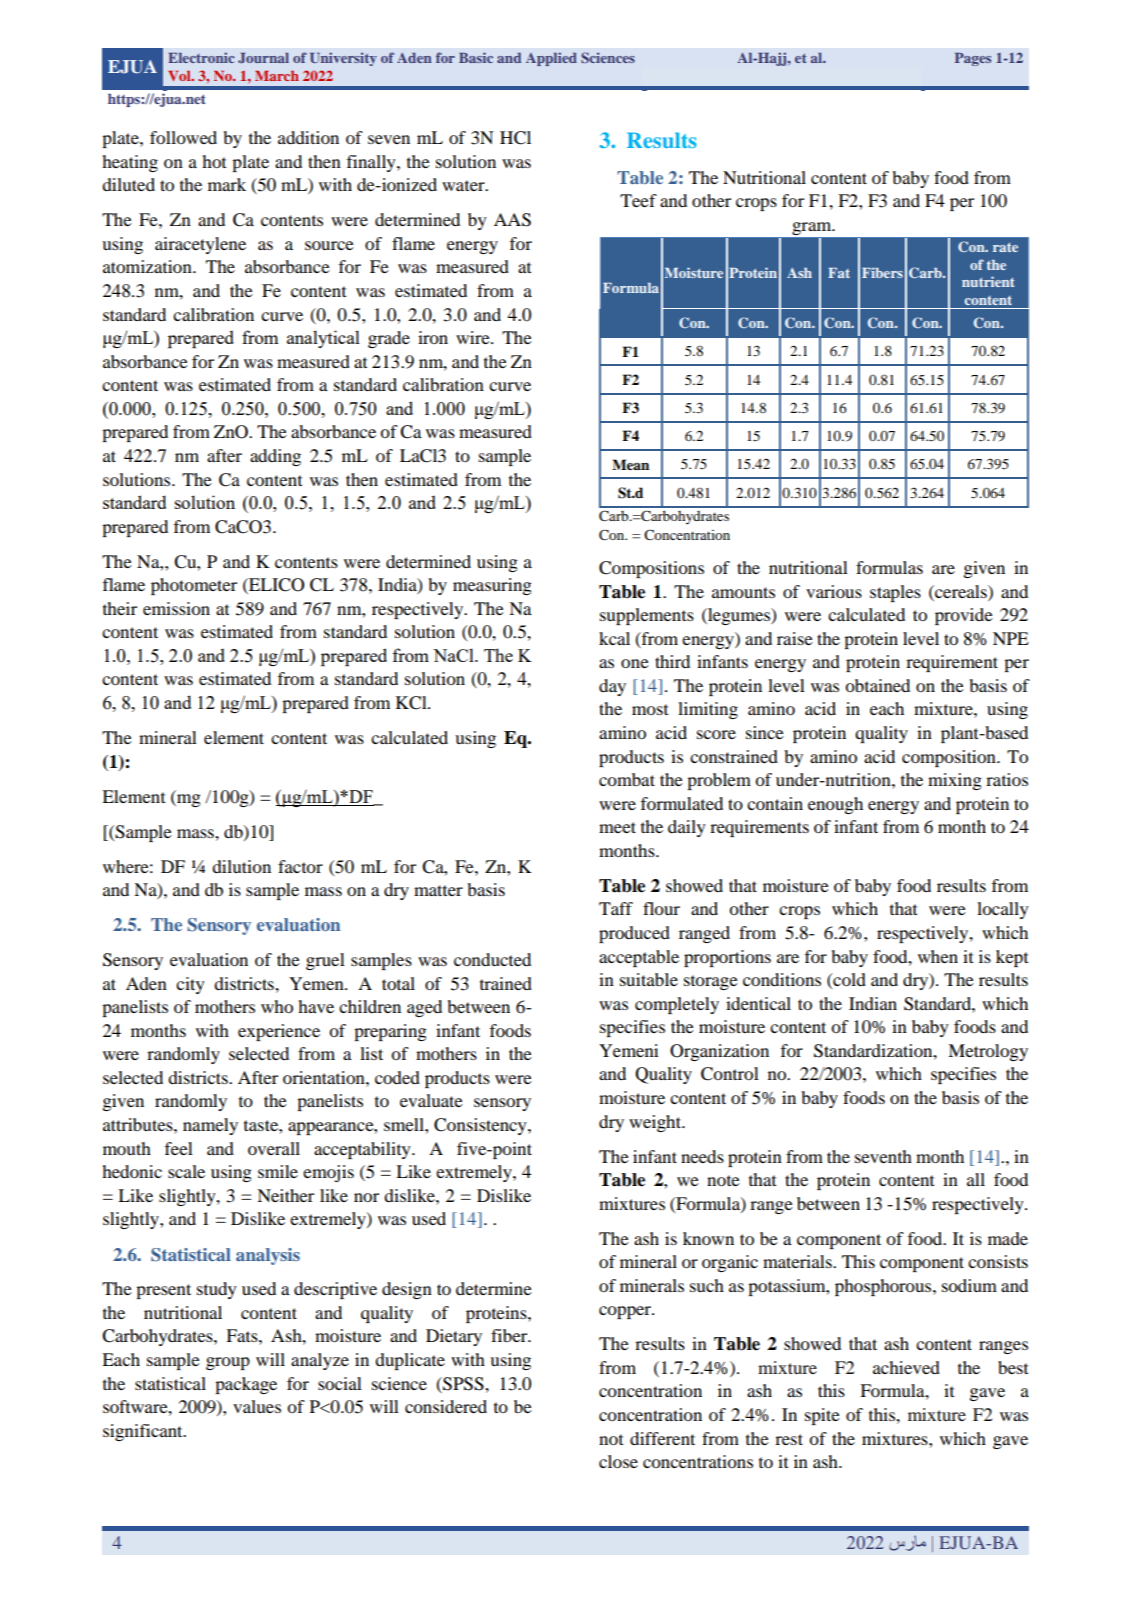 The image size is (1131, 1599). Describe the element at coordinates (973, 59) in the screenshot. I see `Pages` at that location.
